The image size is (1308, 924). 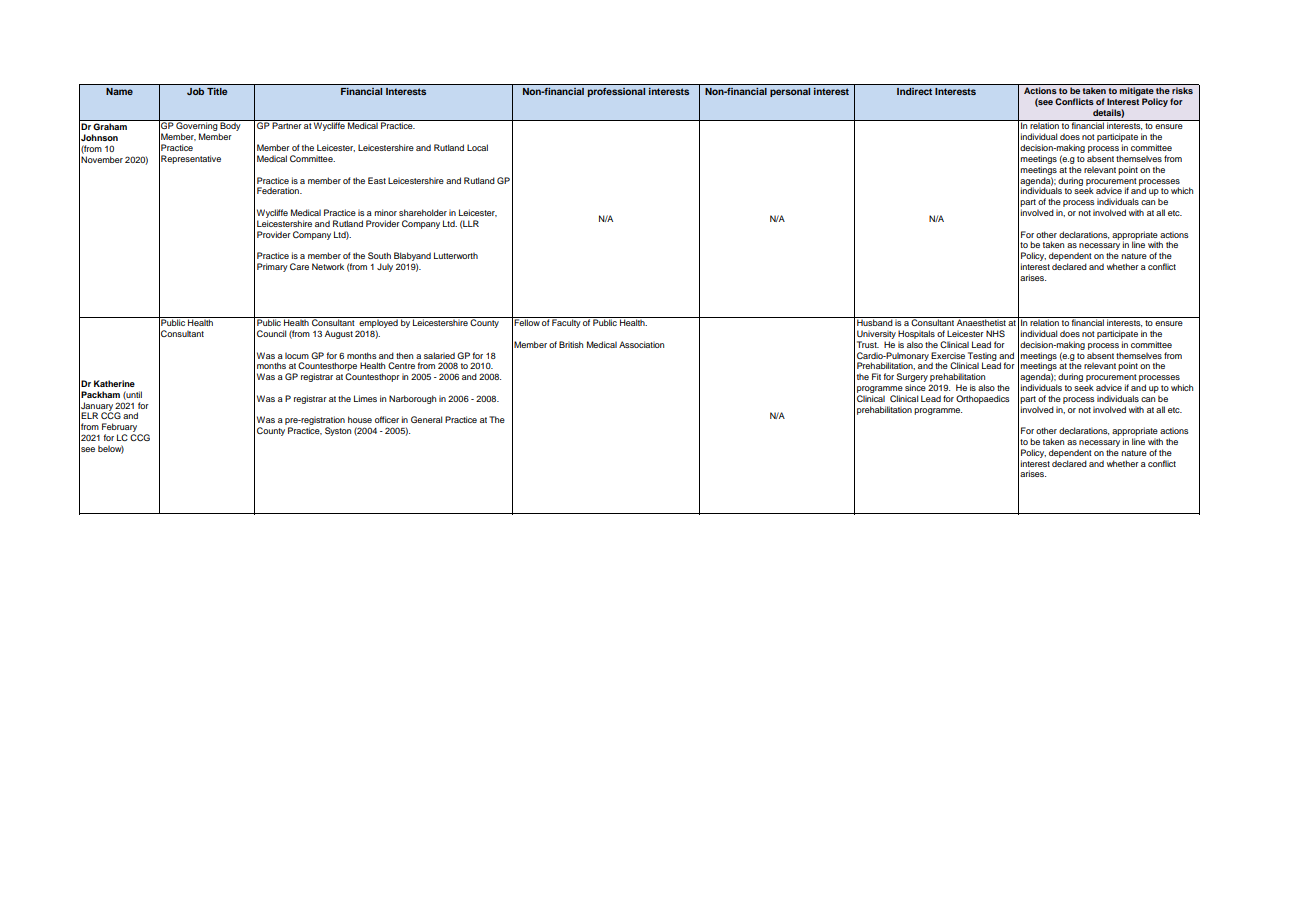 I want to click on Council, so click(x=271, y=333).
